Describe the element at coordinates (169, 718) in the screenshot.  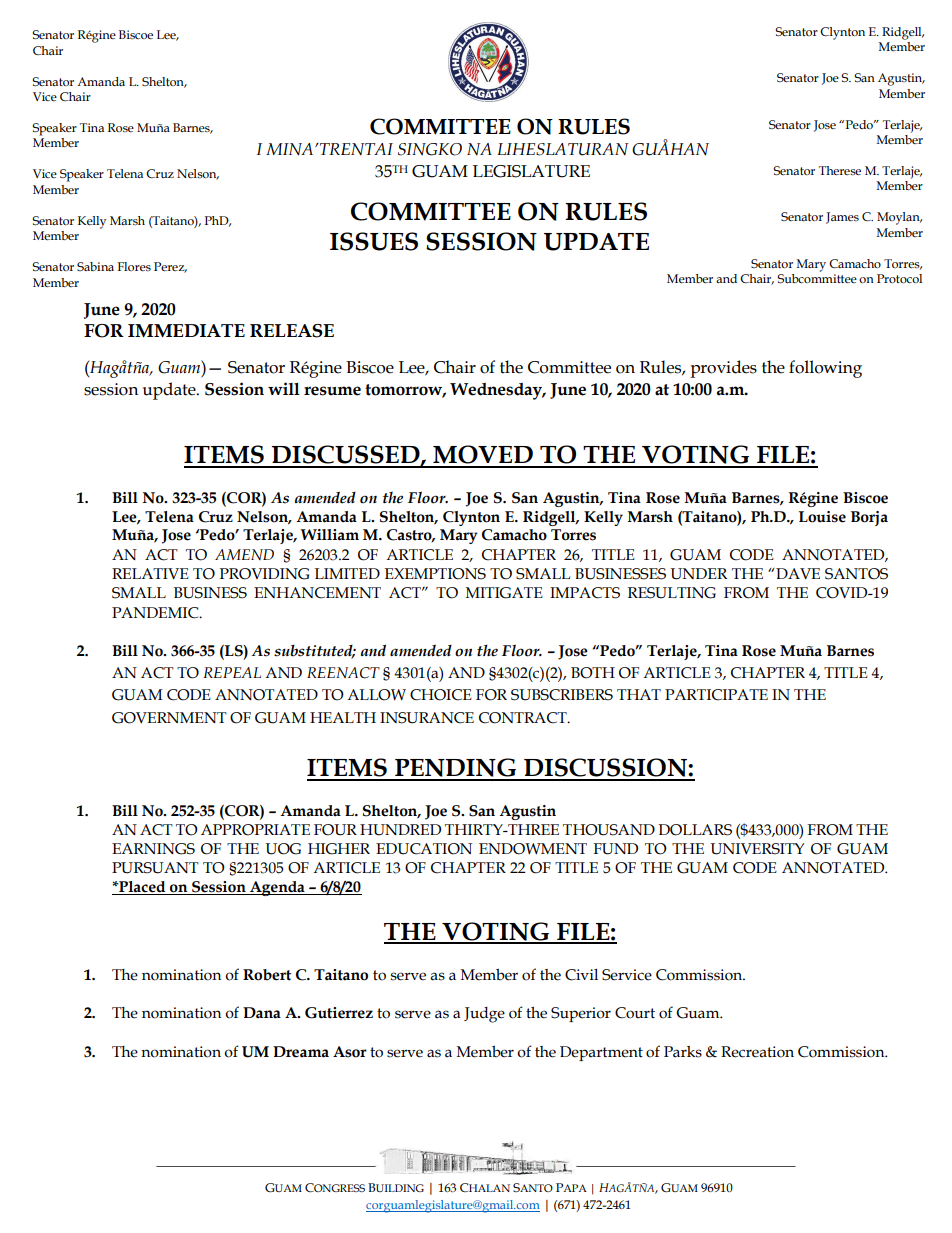
I see `GOVERNMENT` at that location.
